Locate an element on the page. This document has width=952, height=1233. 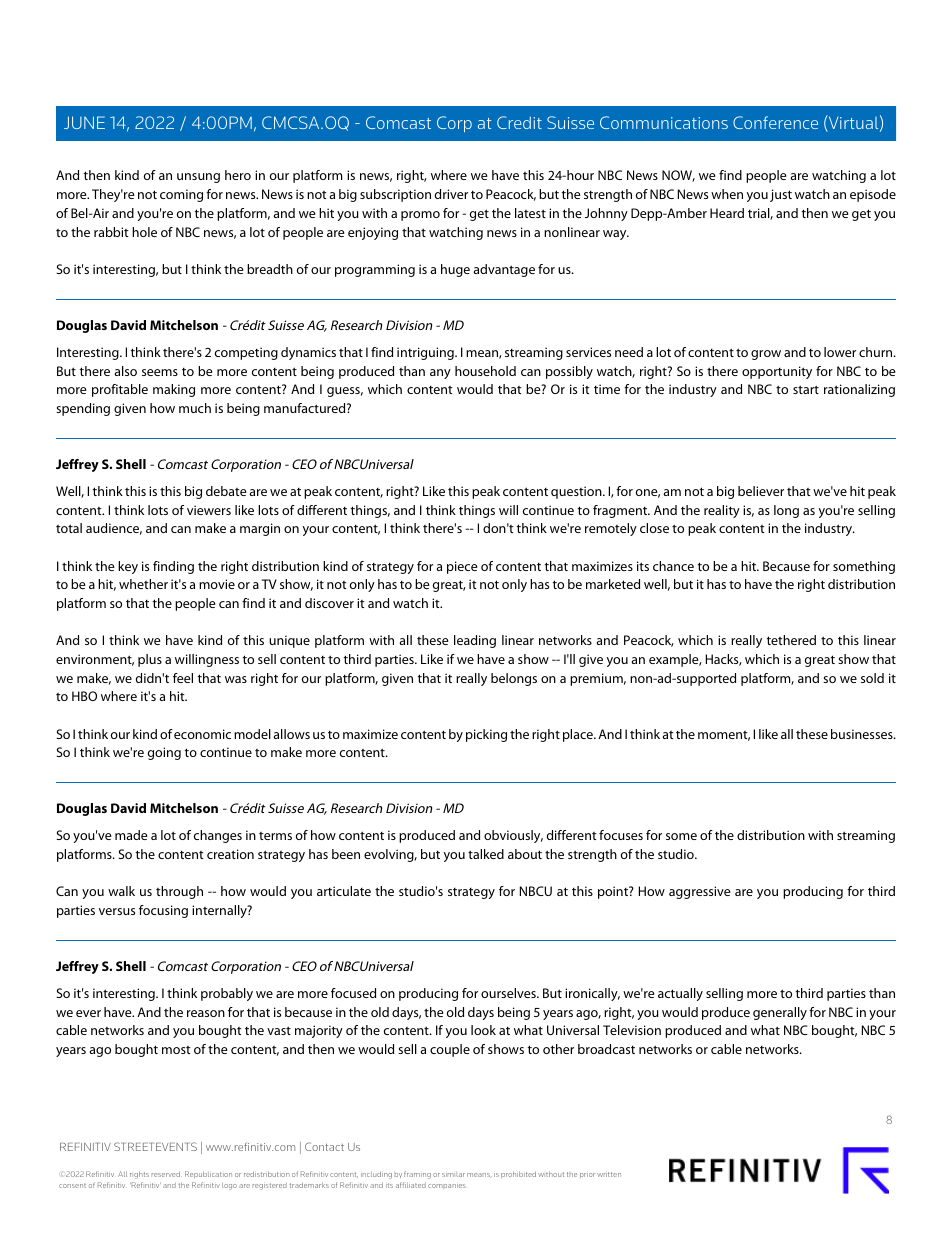
unsung is located at coordinates (198, 178).
